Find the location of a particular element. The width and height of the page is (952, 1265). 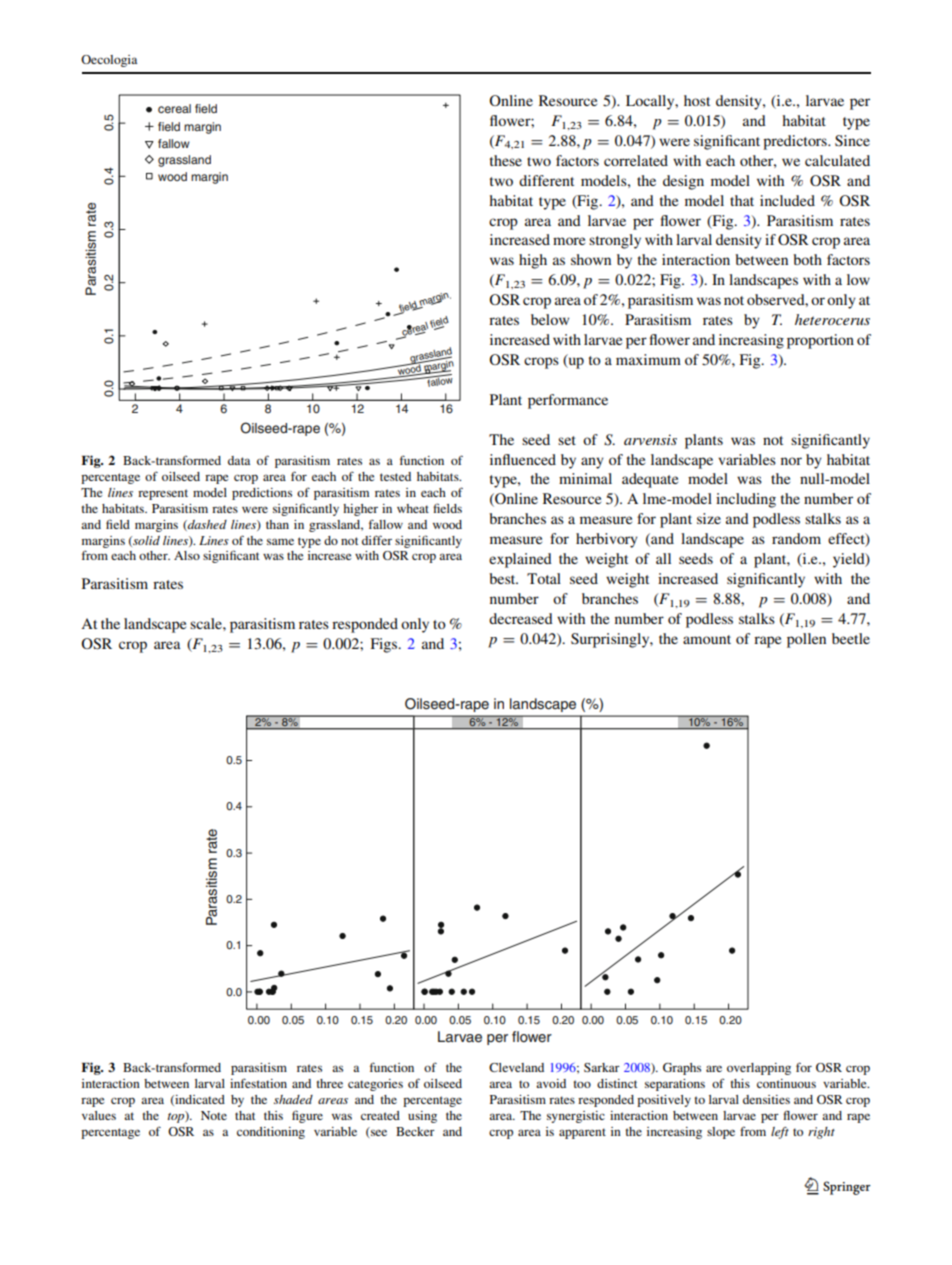

Figs is located at coordinates (385, 645).
